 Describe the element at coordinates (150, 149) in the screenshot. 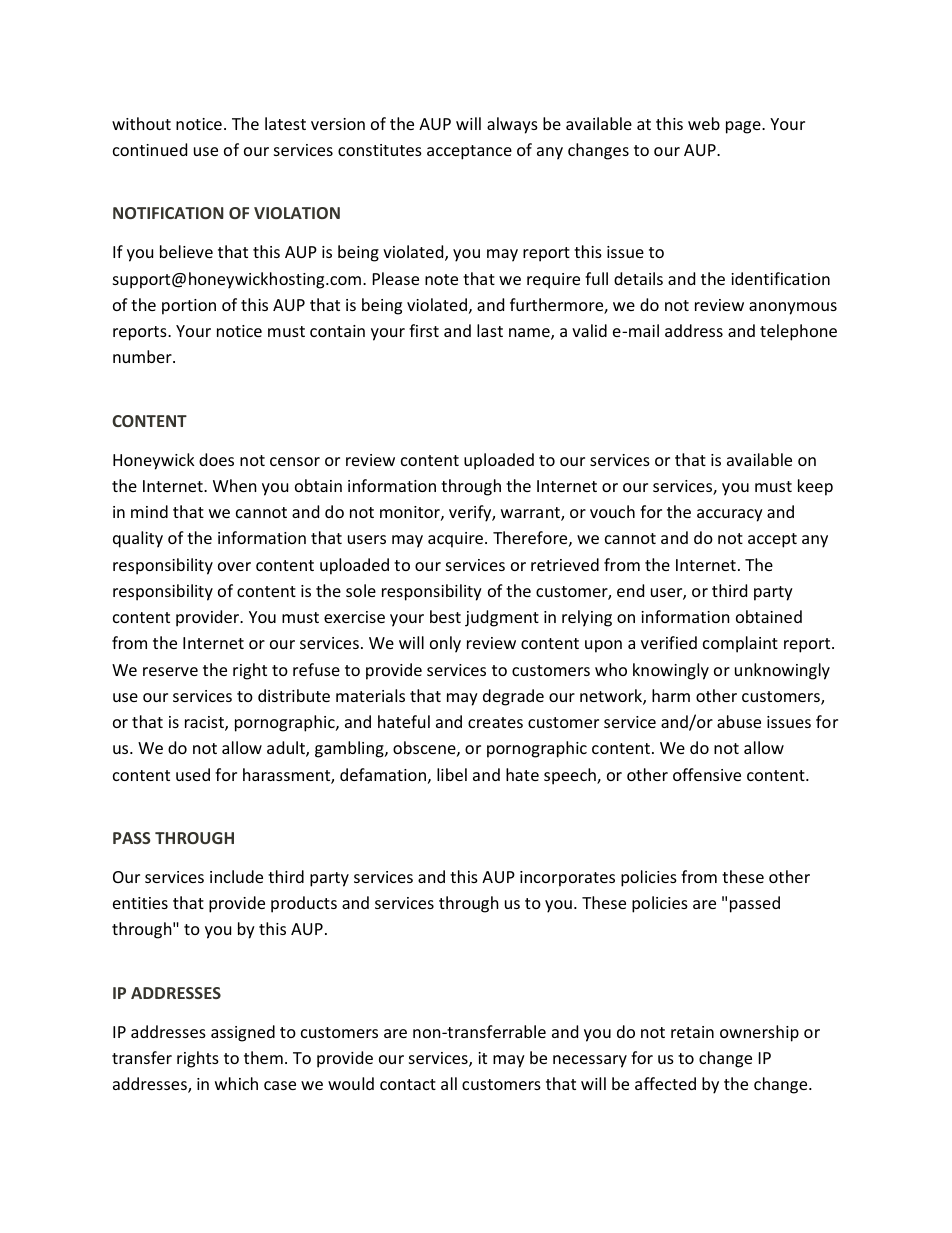

I see `continued` at that location.
